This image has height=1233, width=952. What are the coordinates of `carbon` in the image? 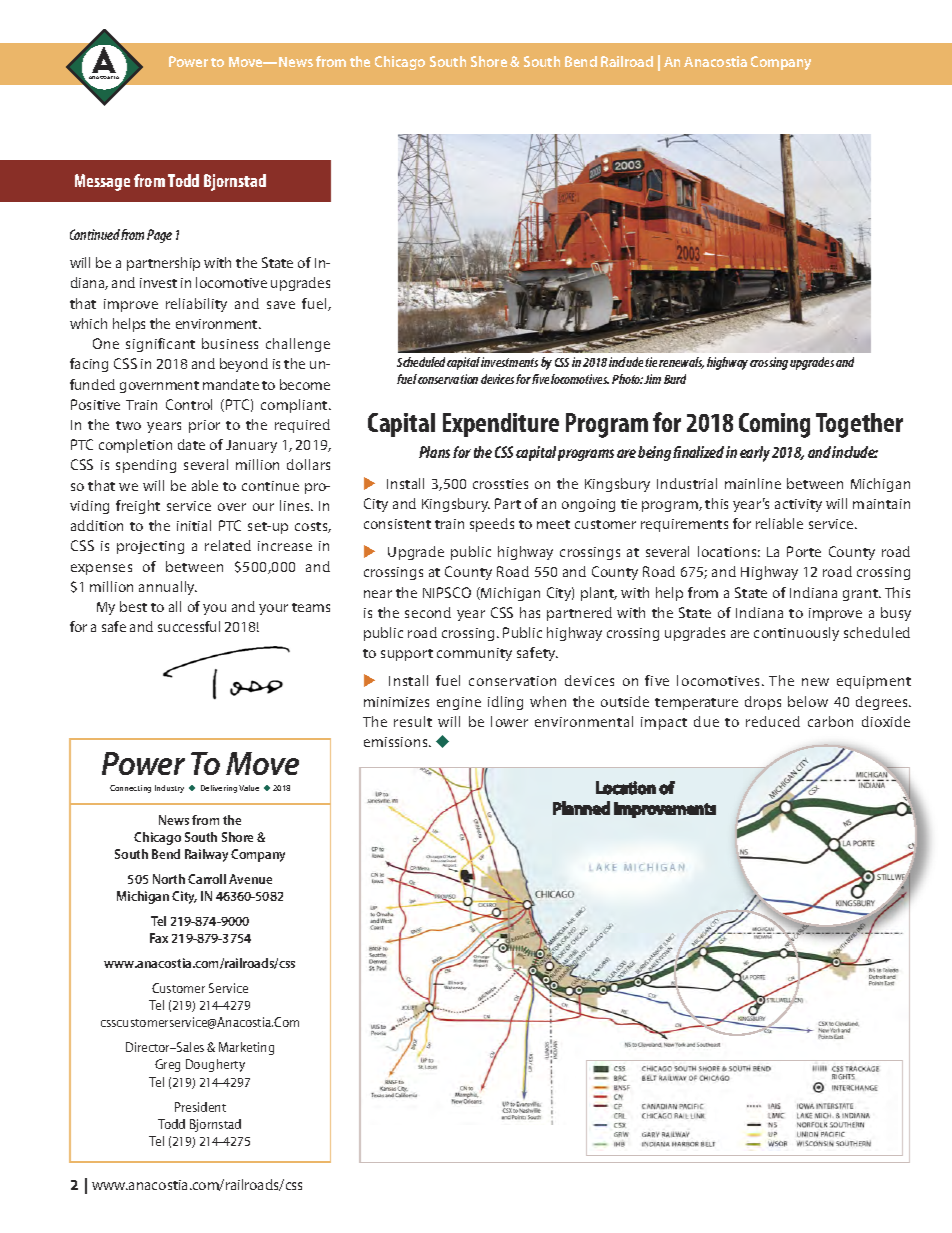 It's located at (830, 721).
